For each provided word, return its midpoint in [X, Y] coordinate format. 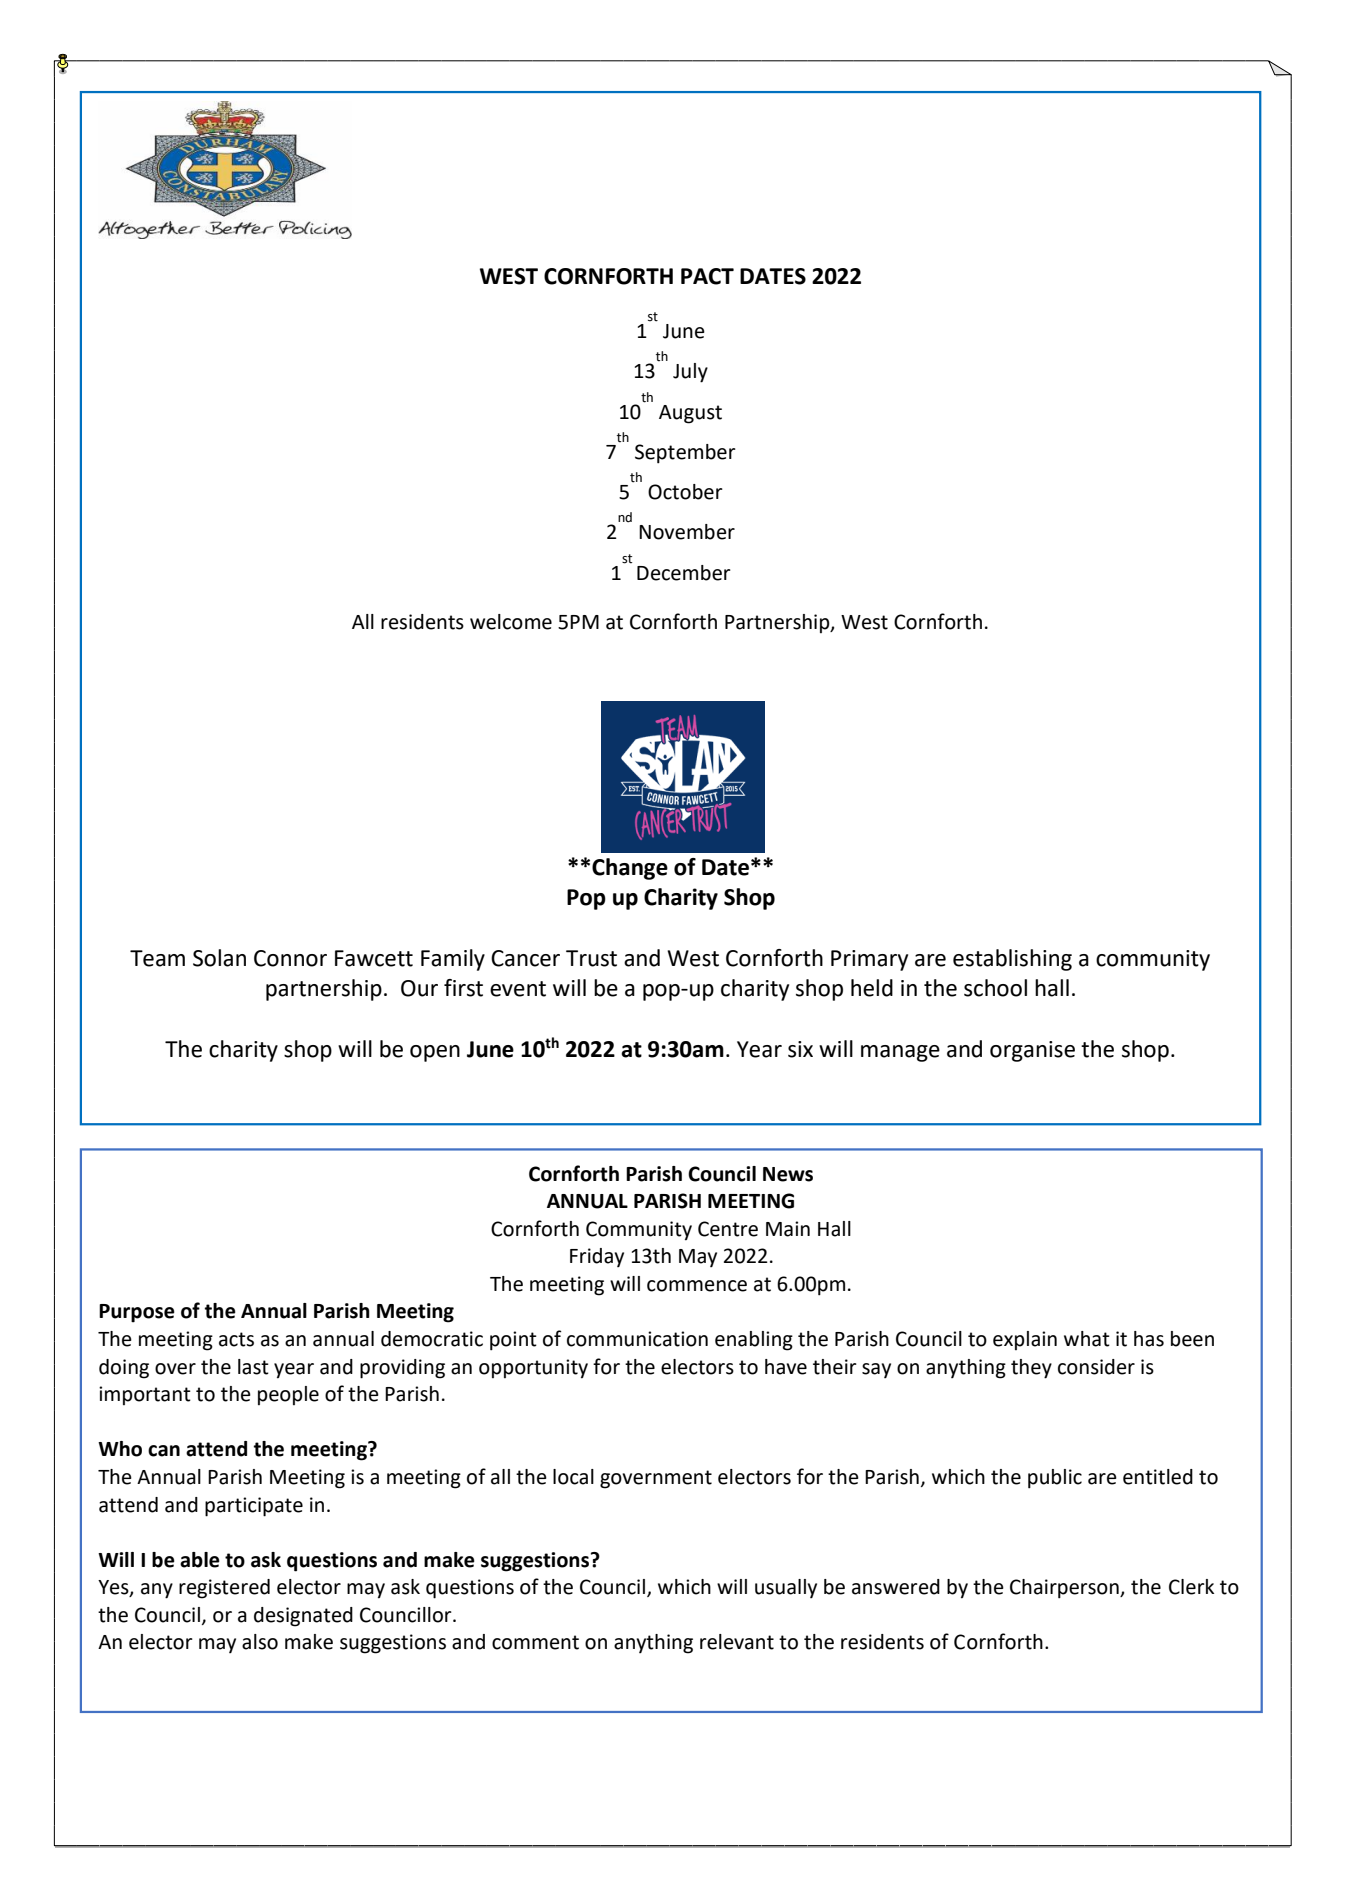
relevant [737, 1642]
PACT [707, 276]
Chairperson [1065, 1589]
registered [224, 1589]
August [690, 414]
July [690, 373]
